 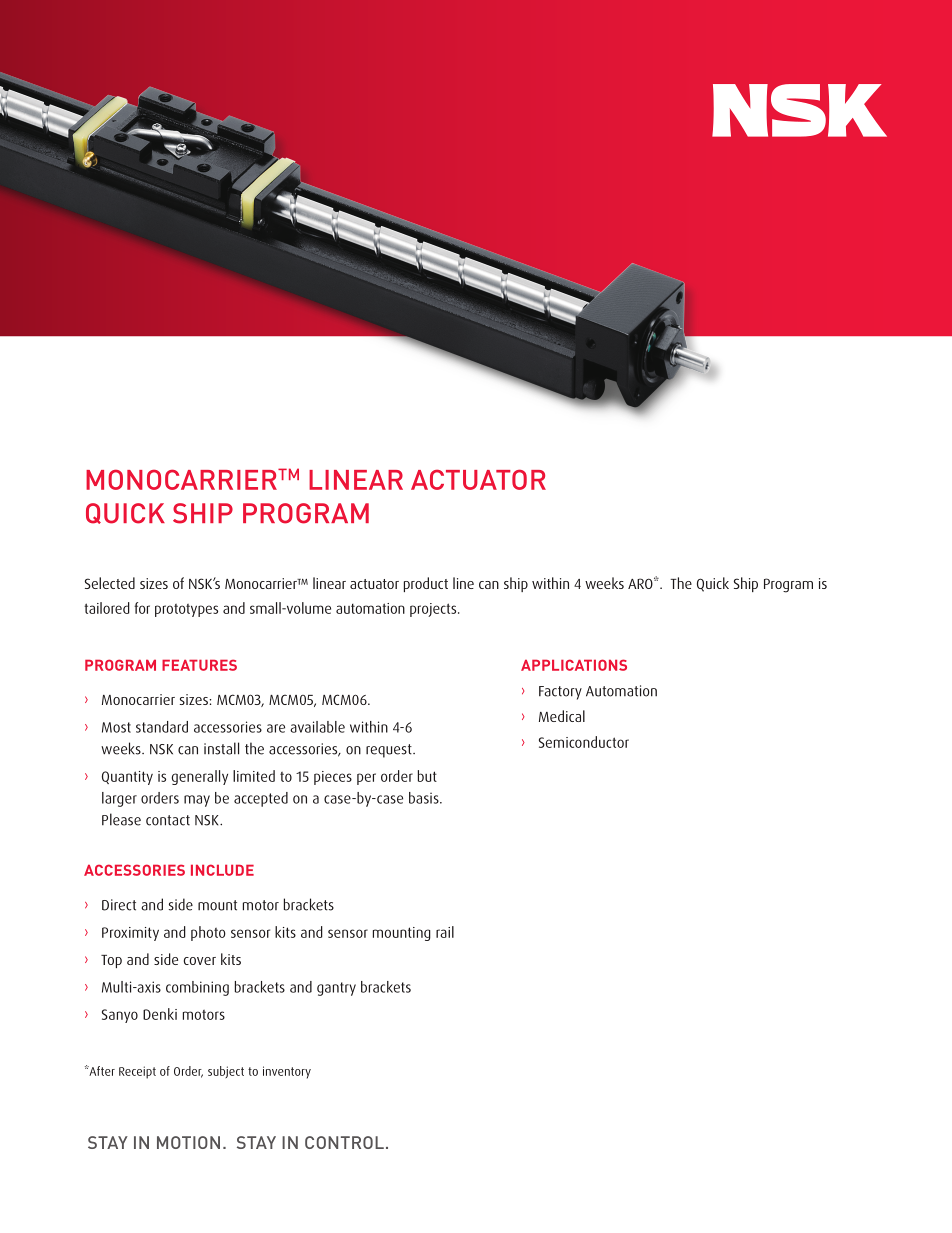 I want to click on CONTROL, so click(x=344, y=1142).
